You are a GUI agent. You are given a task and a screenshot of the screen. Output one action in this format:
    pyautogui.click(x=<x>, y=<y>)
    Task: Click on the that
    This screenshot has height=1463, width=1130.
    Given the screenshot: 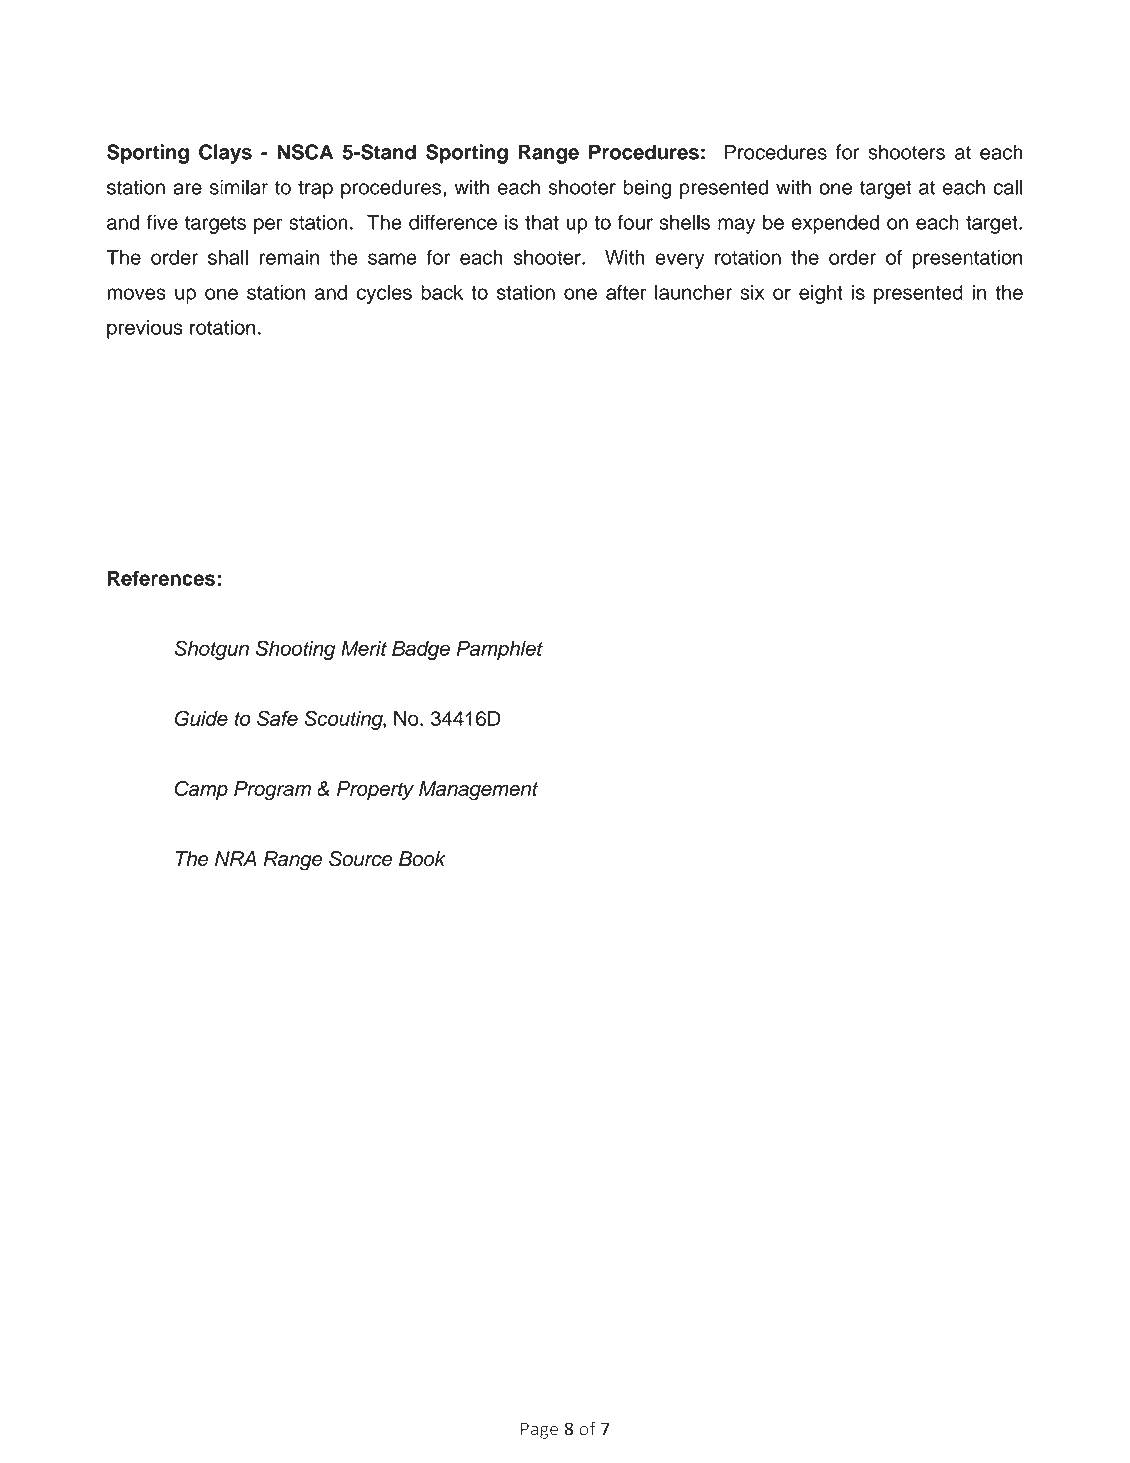 What is the action you would take?
    pyautogui.click(x=542, y=222)
